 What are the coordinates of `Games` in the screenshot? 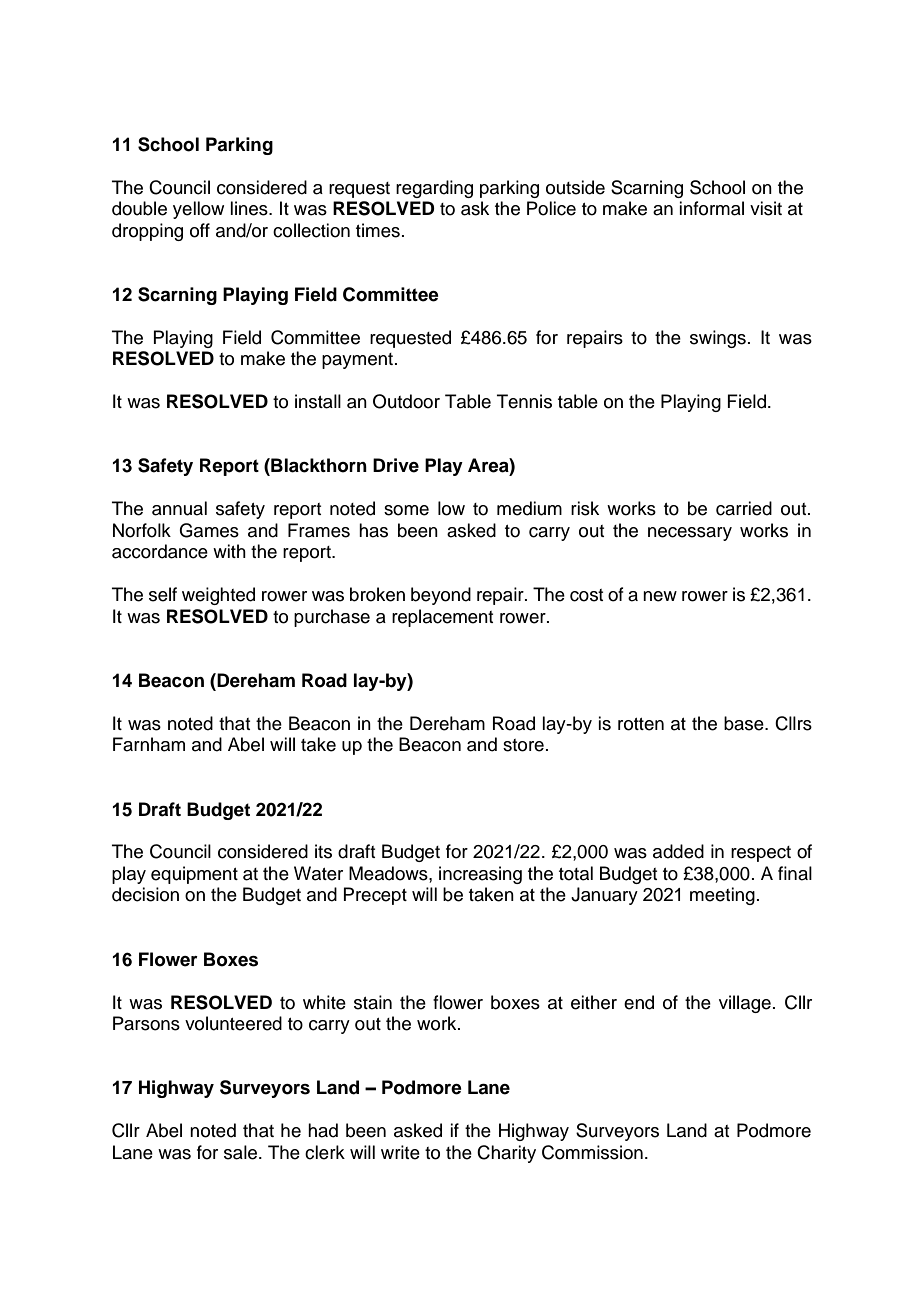 It's located at (209, 530).
